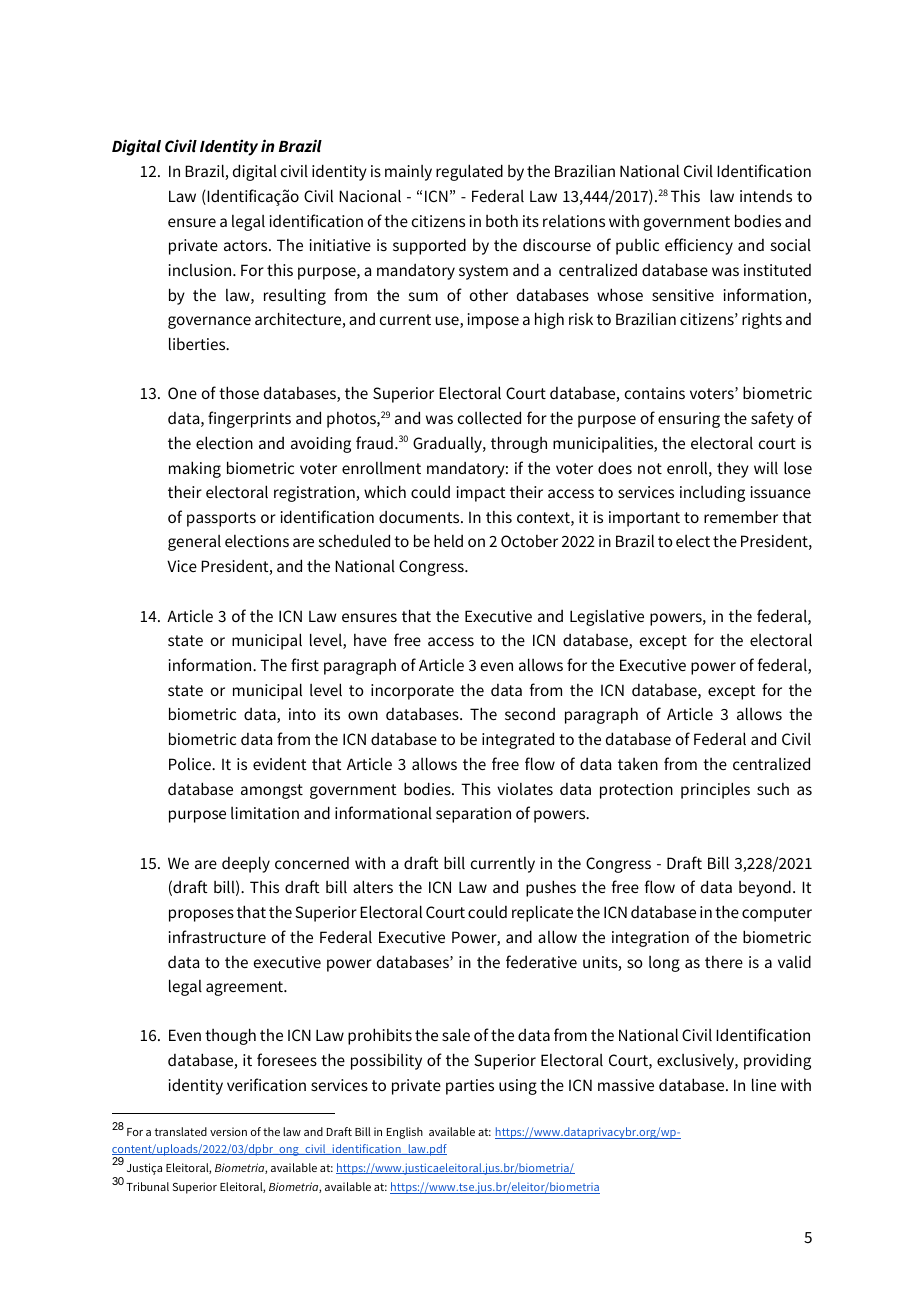 This screenshot has width=924, height=1307. I want to click on fingerprints, so click(249, 419).
